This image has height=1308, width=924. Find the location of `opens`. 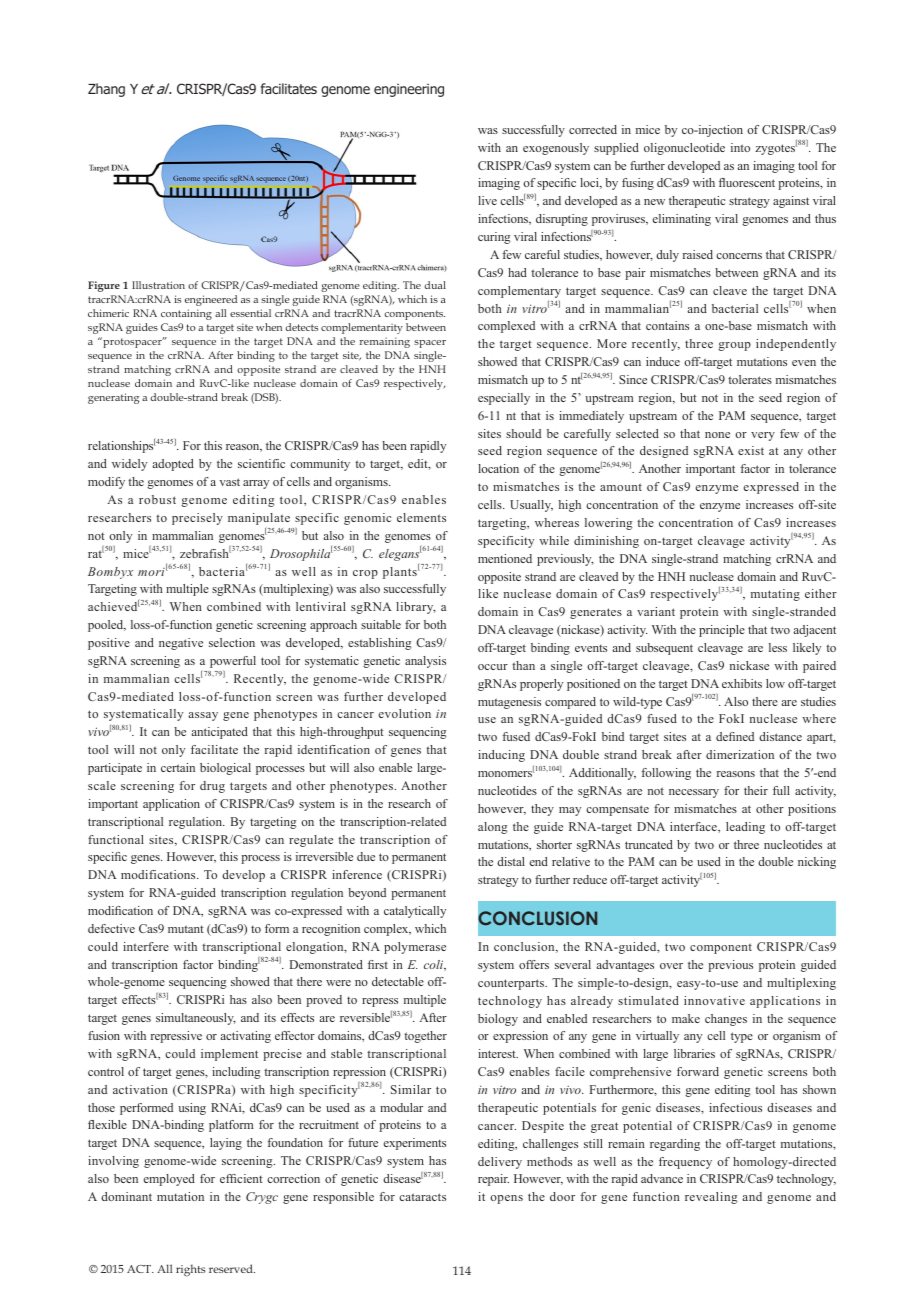

opens is located at coordinates (506, 1199).
